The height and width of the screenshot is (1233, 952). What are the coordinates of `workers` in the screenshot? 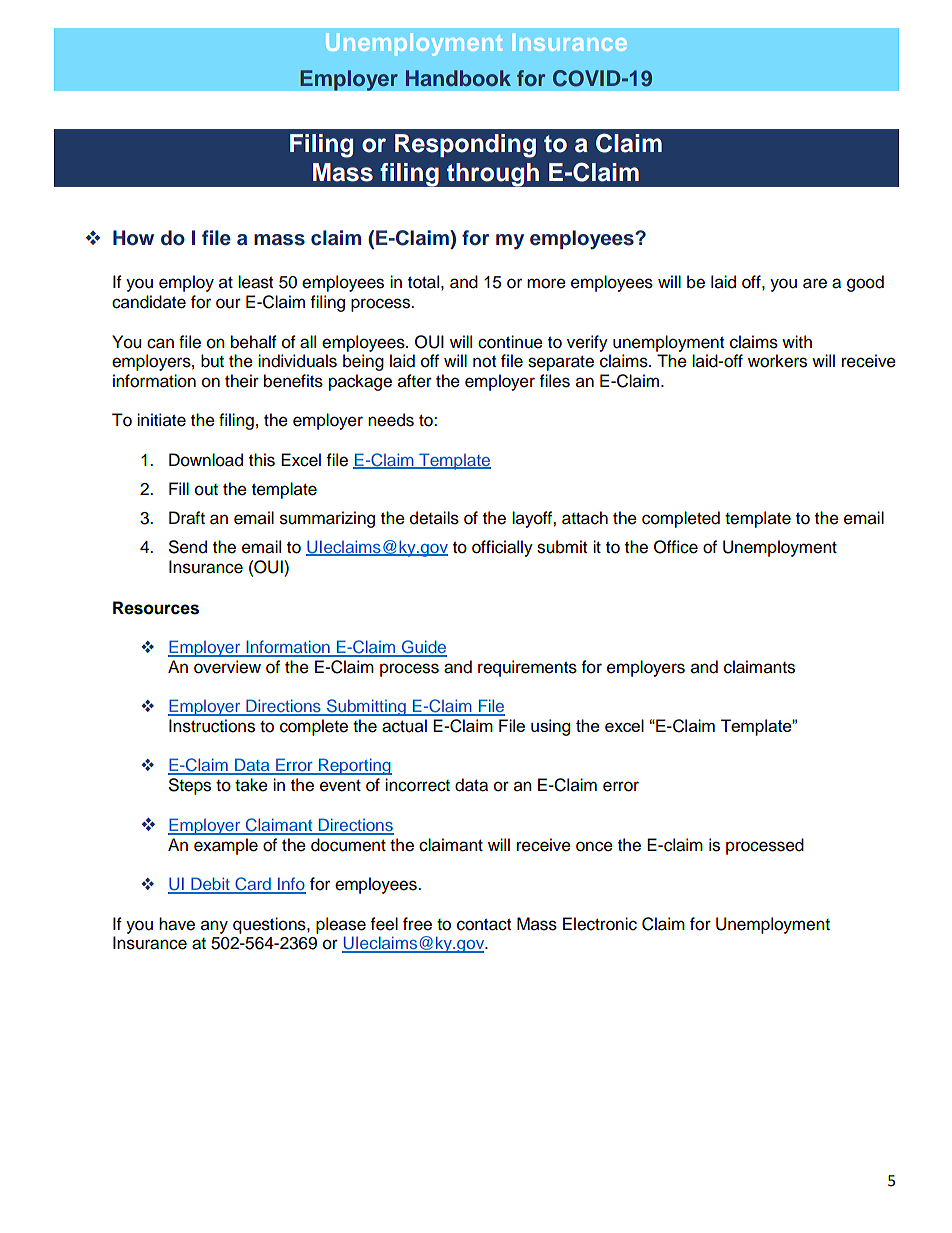 It's located at (777, 361).
